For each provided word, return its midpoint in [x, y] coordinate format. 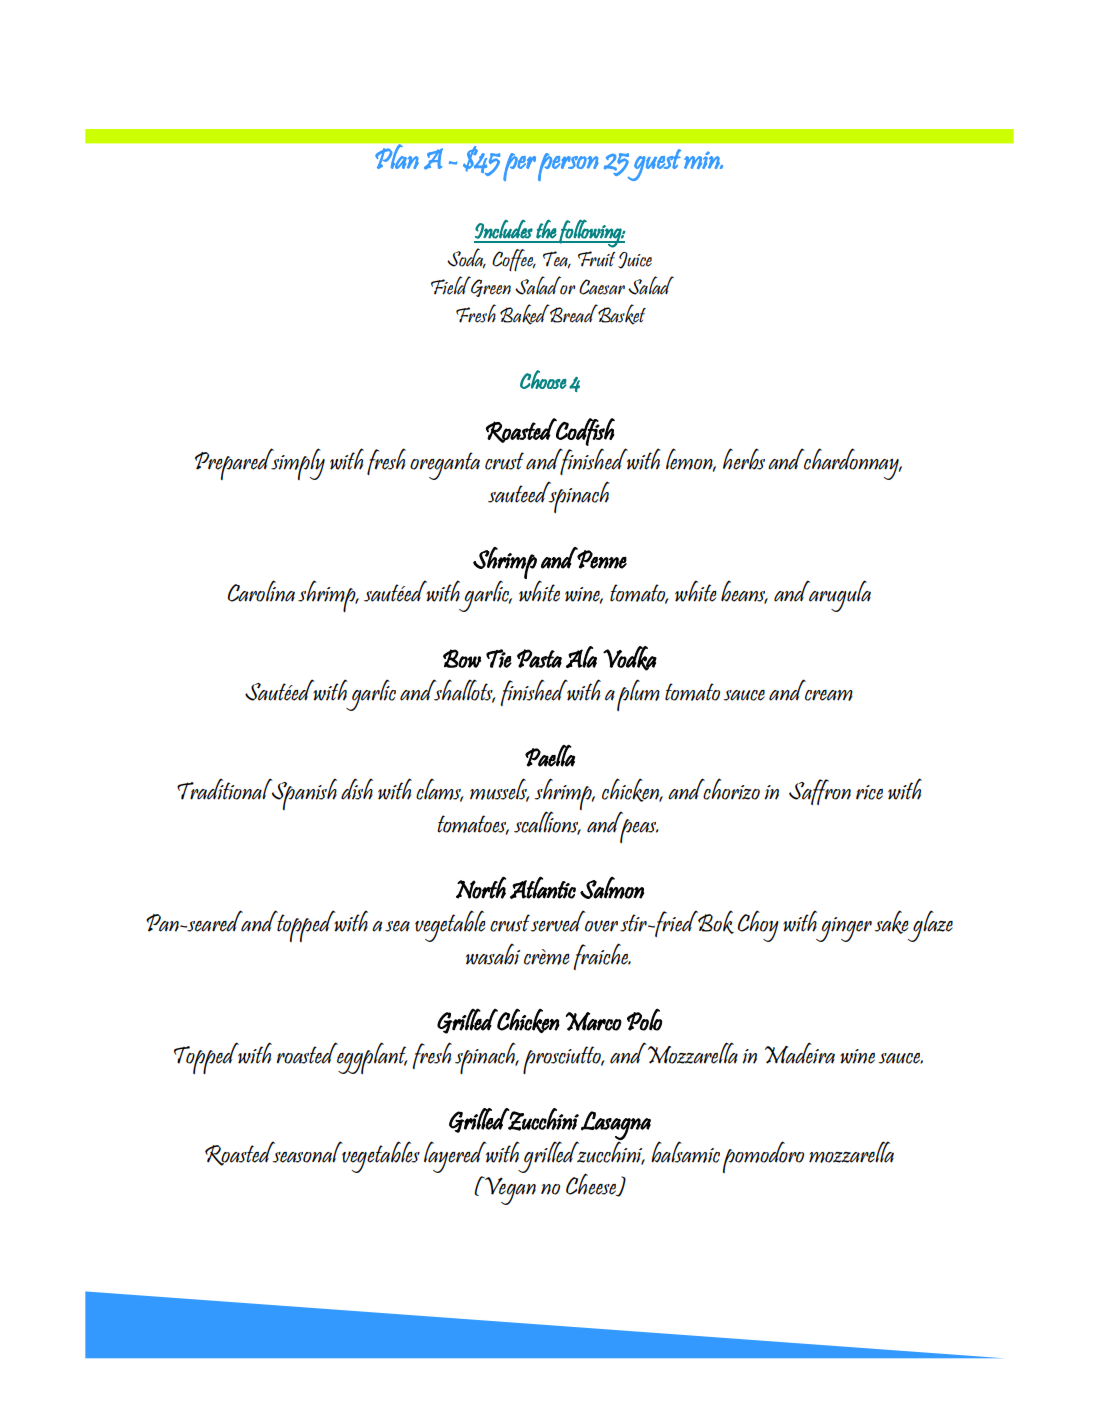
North [481, 887]
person [568, 167]
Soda [466, 258]
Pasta [539, 658]
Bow [462, 658]
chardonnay [851, 464]
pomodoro [763, 1157]
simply [297, 464]
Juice [635, 260]
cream [829, 695]
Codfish [584, 432]
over [601, 926]
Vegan [509, 1191]
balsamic [685, 1152]
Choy [758, 926]
